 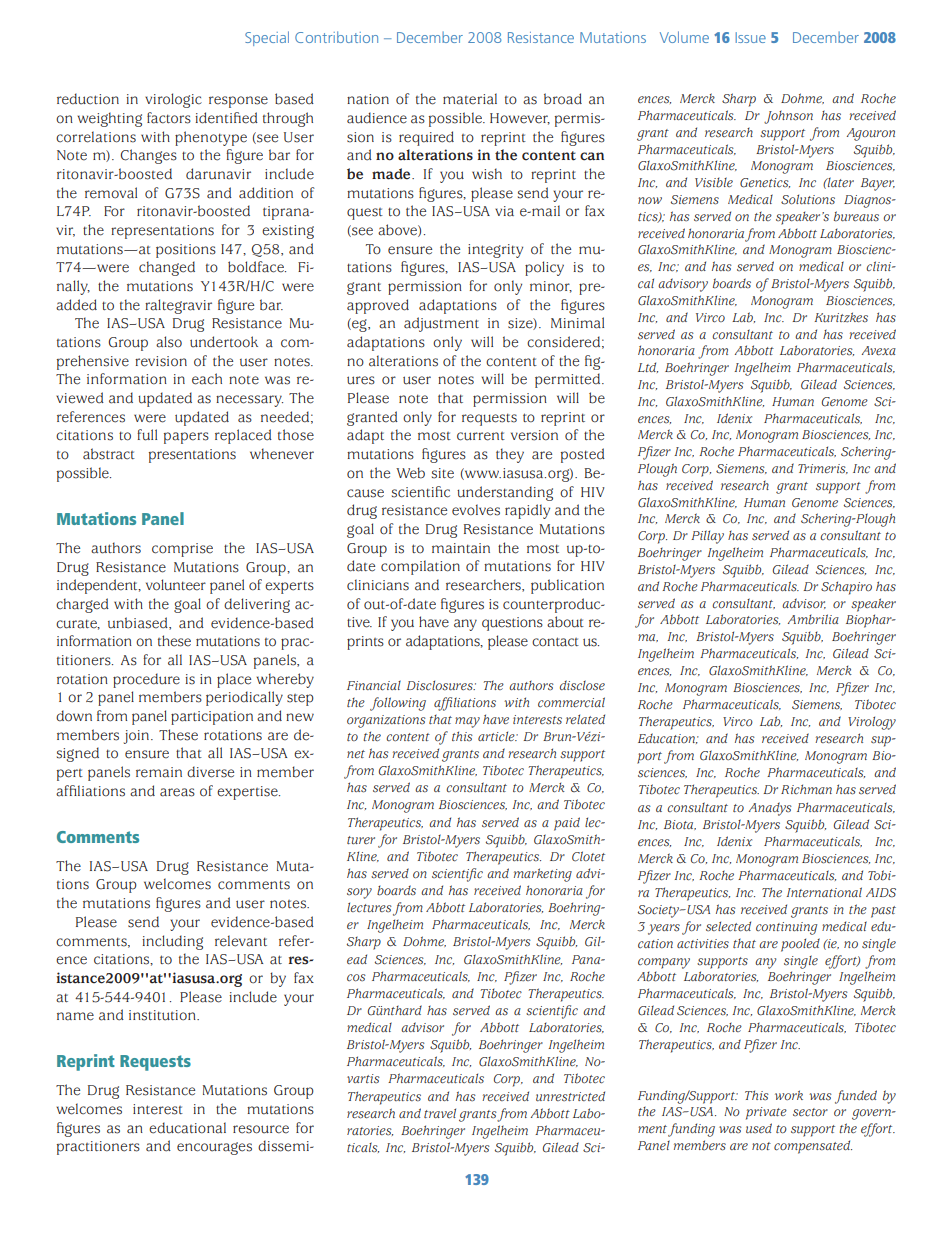 What do you see at coordinates (751, 37) in the page?
I see `Issue` at bounding box center [751, 37].
